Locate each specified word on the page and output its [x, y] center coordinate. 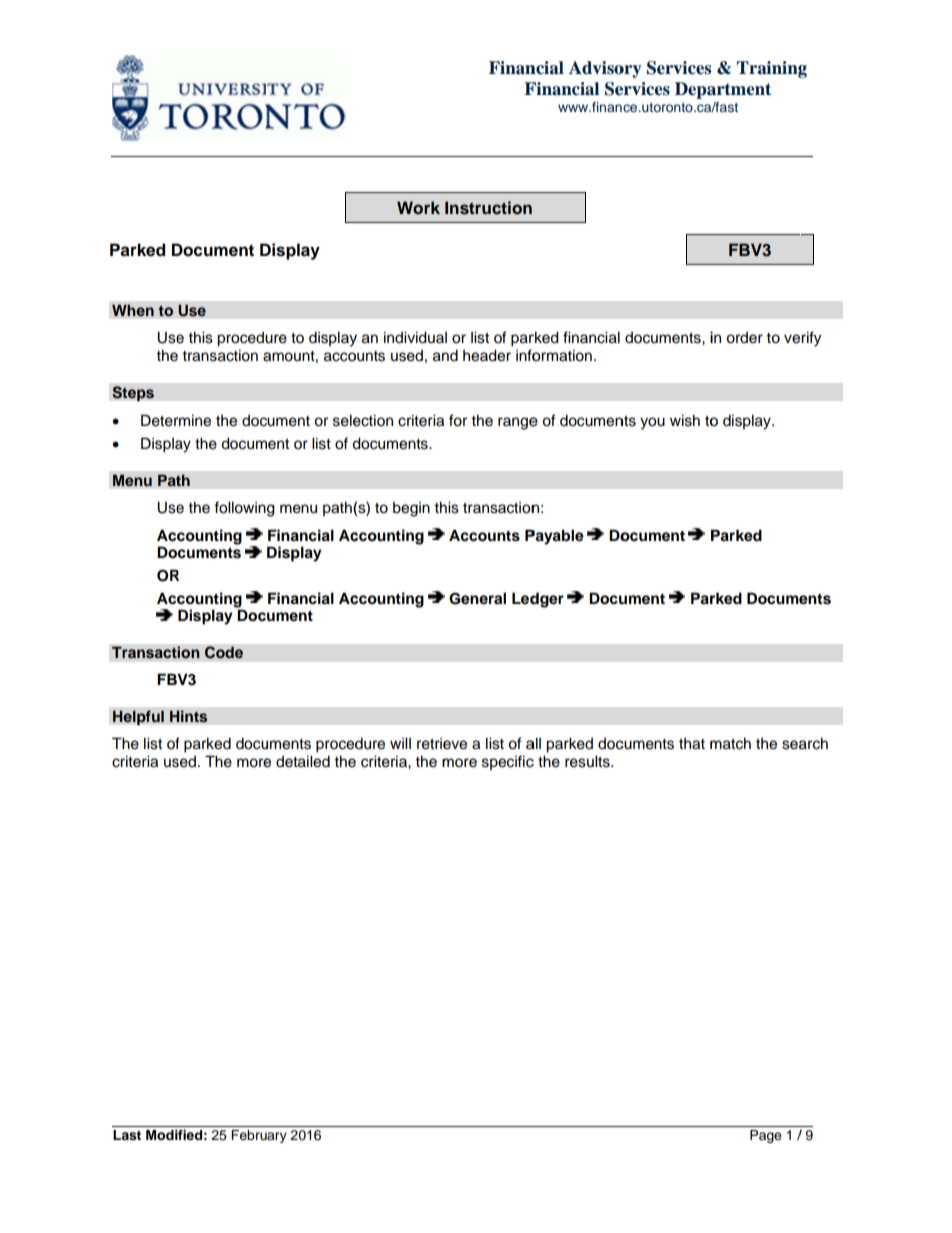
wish [685, 420]
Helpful [138, 718]
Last [127, 1135]
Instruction [488, 208]
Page [766, 1136]
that [692, 744]
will [400, 743]
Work [418, 208]
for [458, 420]
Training [772, 69]
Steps [133, 394]
